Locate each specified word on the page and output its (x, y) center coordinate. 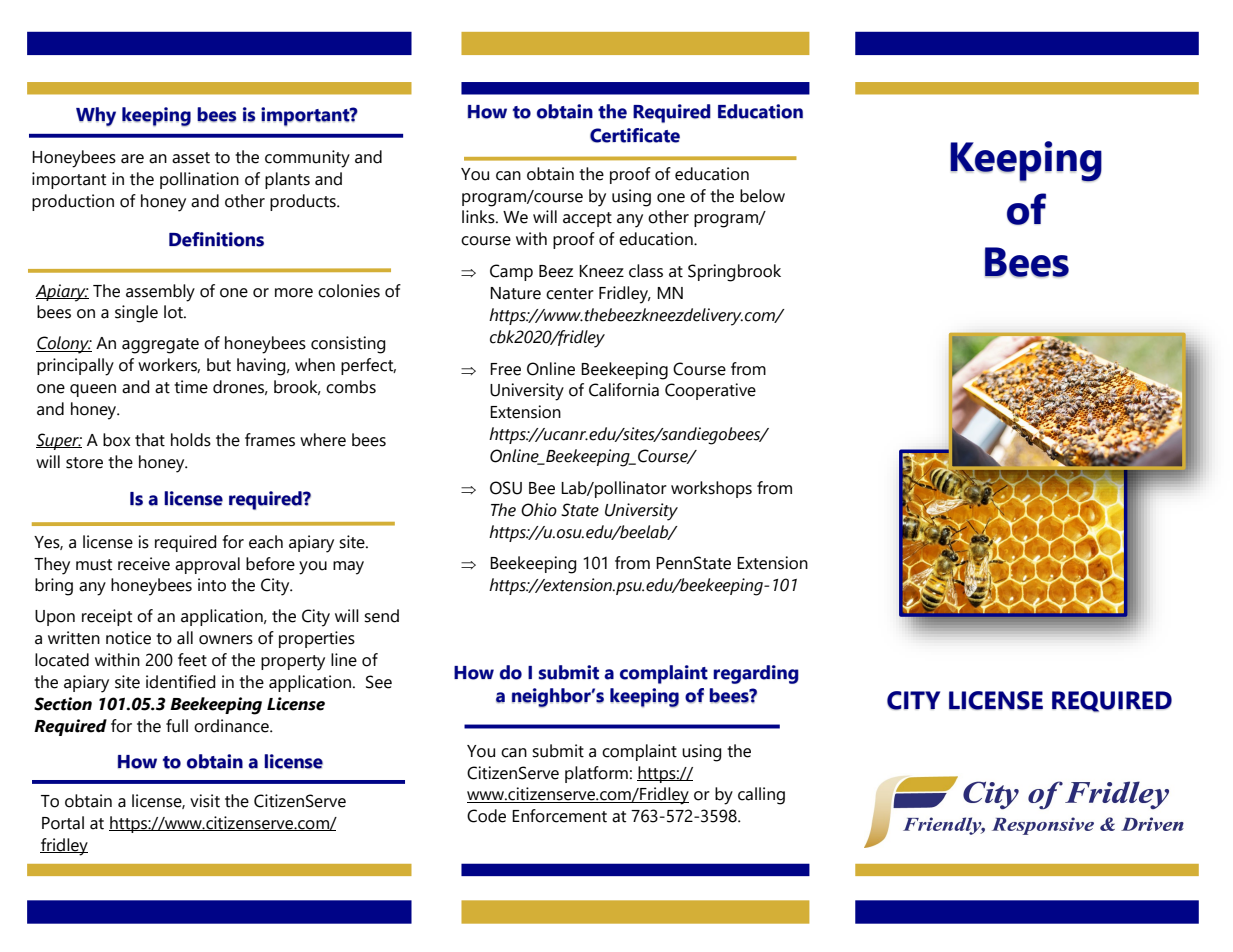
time (191, 387)
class (646, 271)
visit (205, 801)
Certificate (635, 135)
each (266, 542)
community (307, 159)
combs (351, 387)
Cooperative (710, 391)
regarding (756, 674)
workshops (711, 489)
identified (181, 682)
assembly (160, 293)
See (379, 682)
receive (144, 564)
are (132, 159)
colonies (349, 291)
